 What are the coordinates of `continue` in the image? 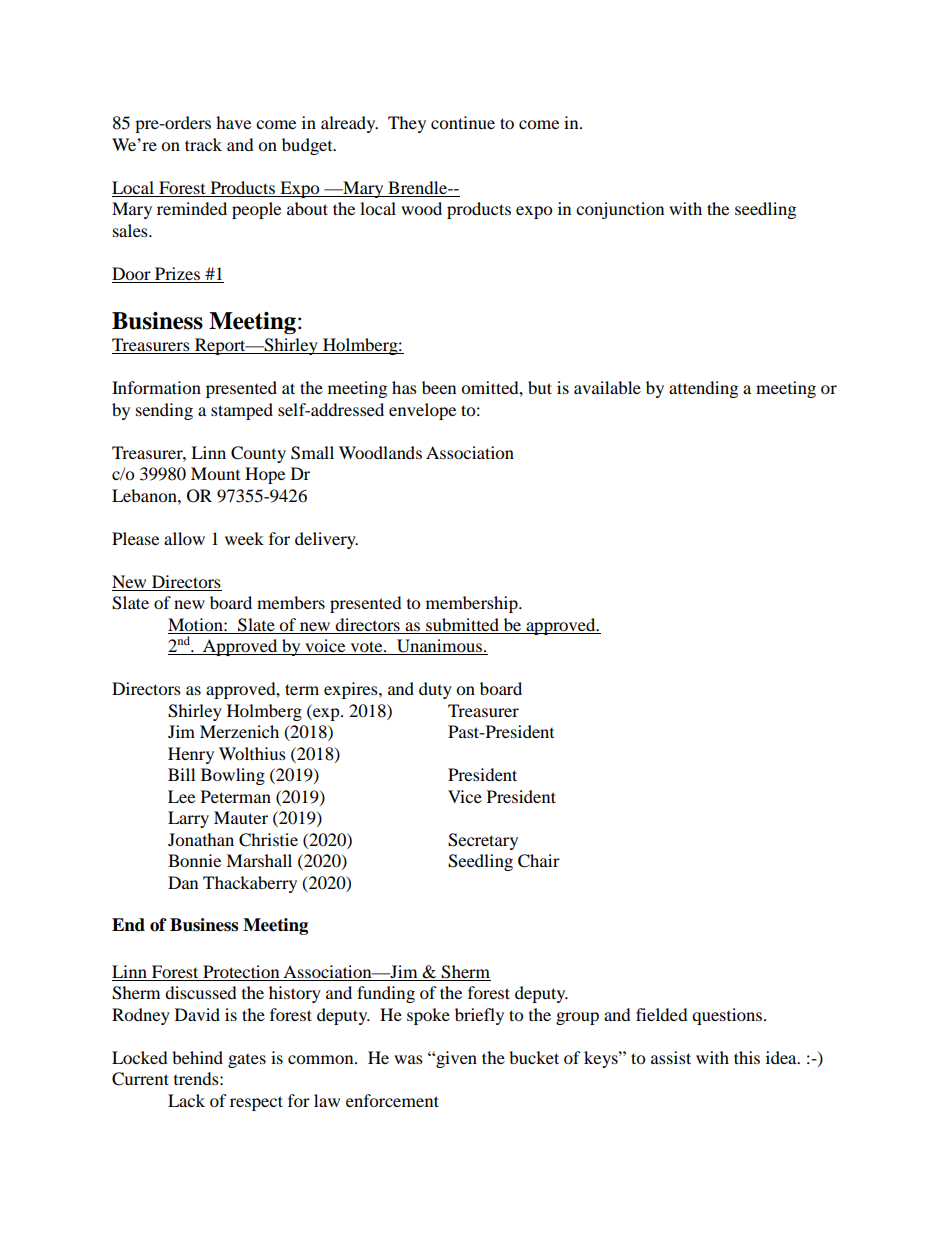 It's located at (463, 122).
